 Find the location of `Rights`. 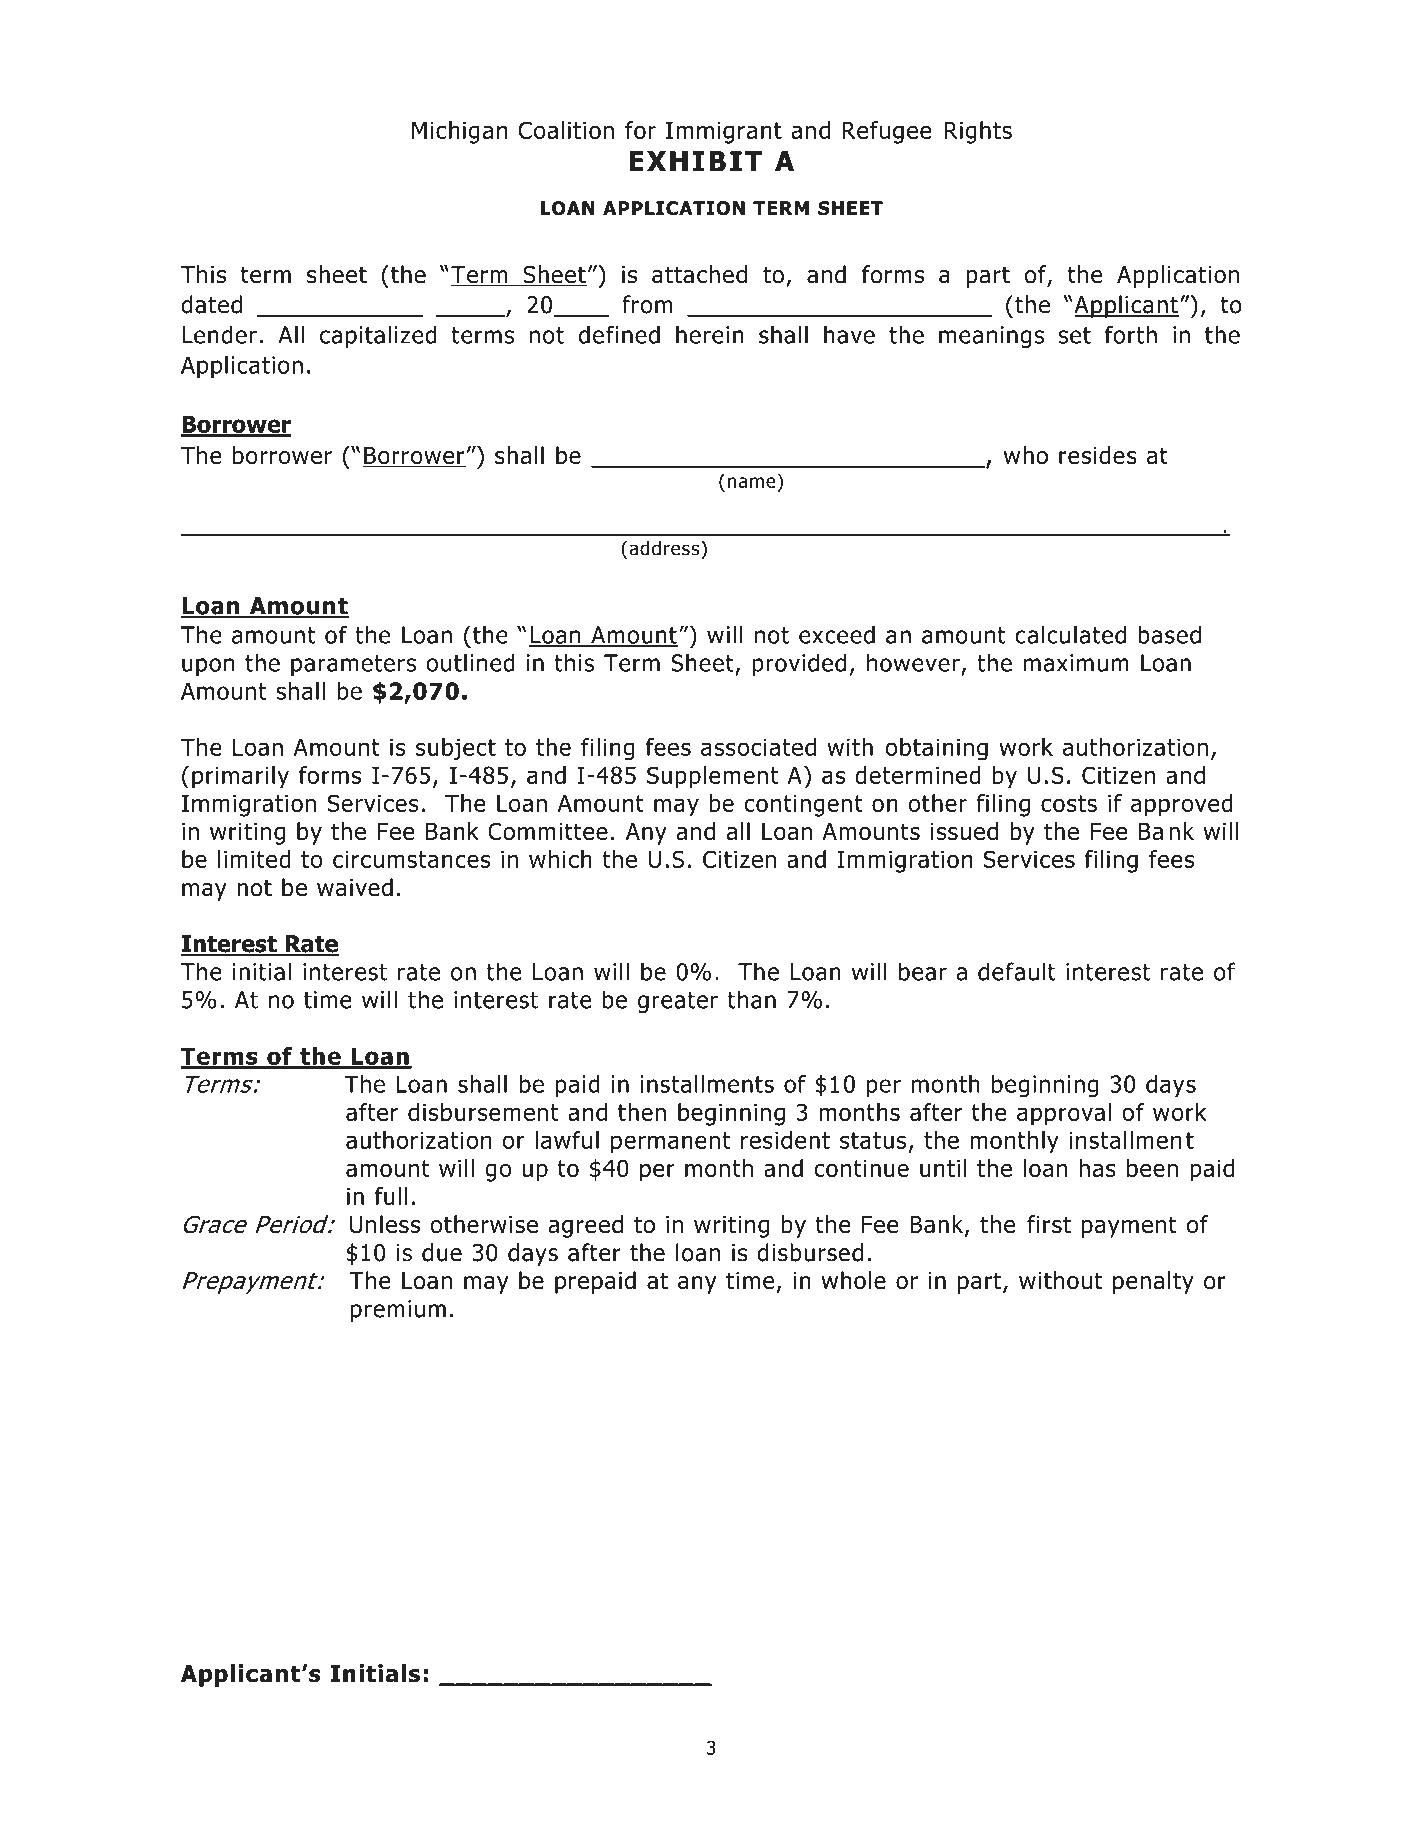

Rights is located at coordinates (978, 132).
